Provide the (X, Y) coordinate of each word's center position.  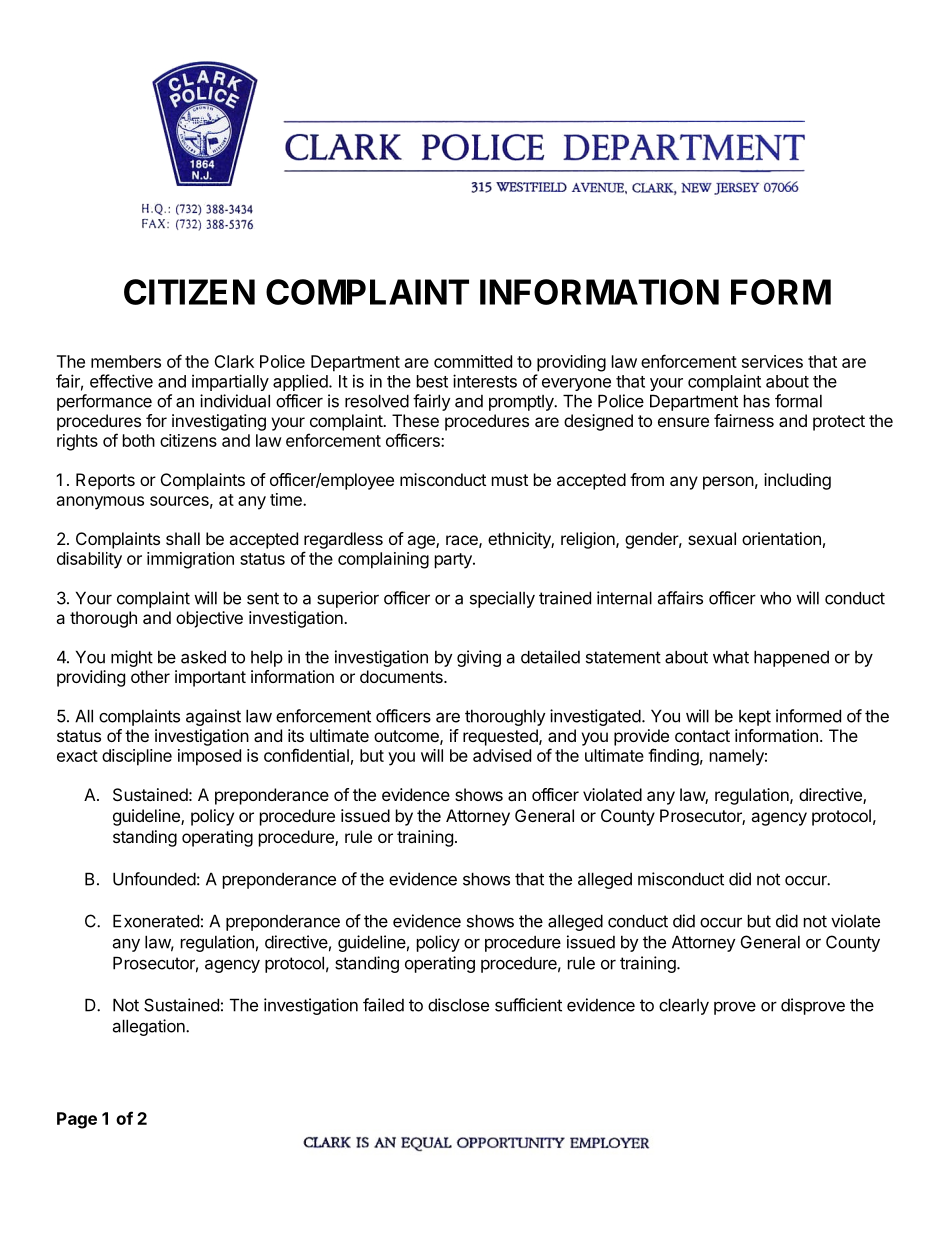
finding (673, 757)
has (757, 401)
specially (502, 599)
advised (502, 755)
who (775, 598)
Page (77, 1120)
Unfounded (154, 879)
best (432, 381)
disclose (458, 1005)
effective (121, 381)
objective (209, 619)
